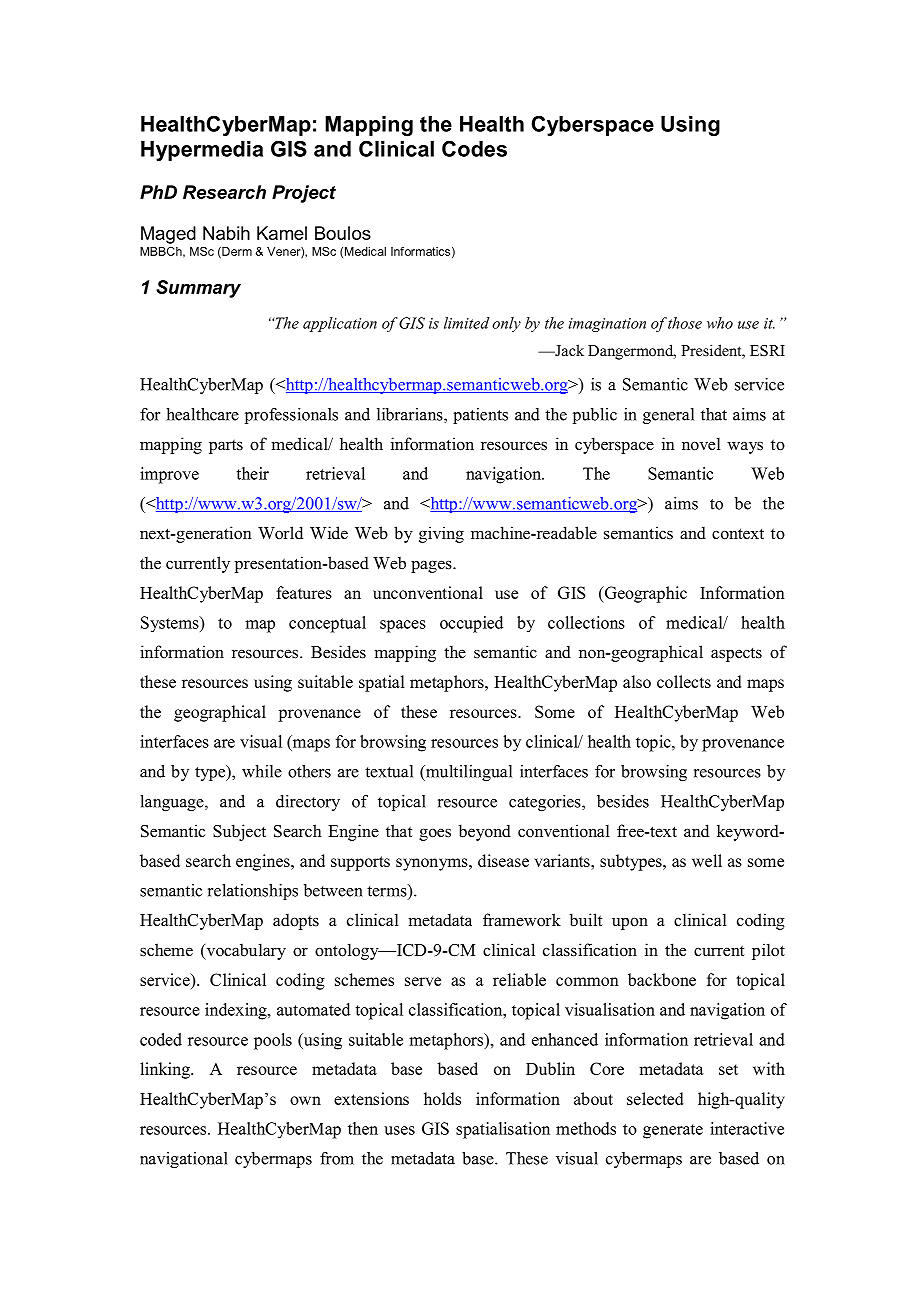 Image resolution: width=924 pixels, height=1308 pixels. I want to click on holds, so click(442, 1098).
